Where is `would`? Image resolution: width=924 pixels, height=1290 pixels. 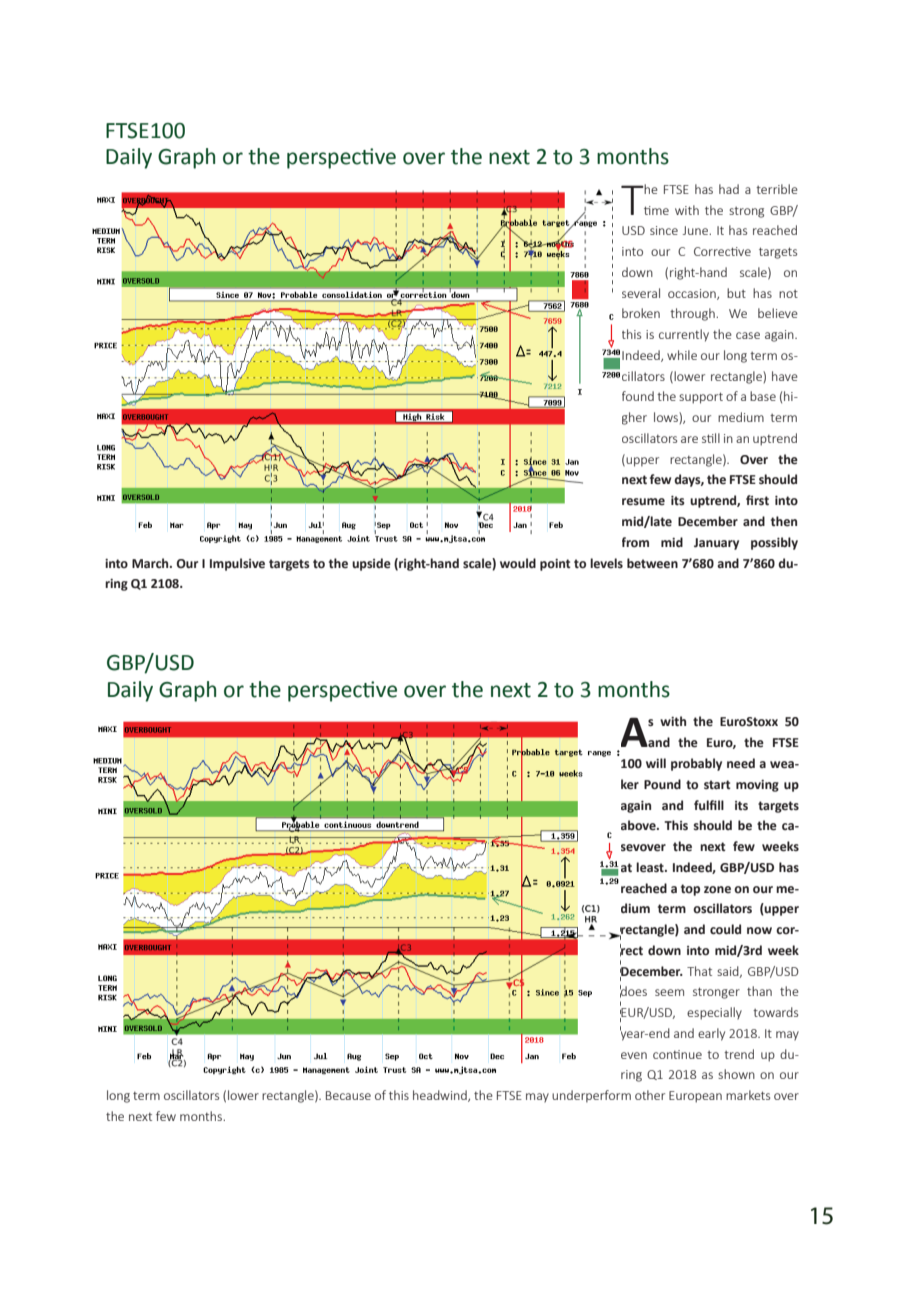
would is located at coordinates (518, 563).
